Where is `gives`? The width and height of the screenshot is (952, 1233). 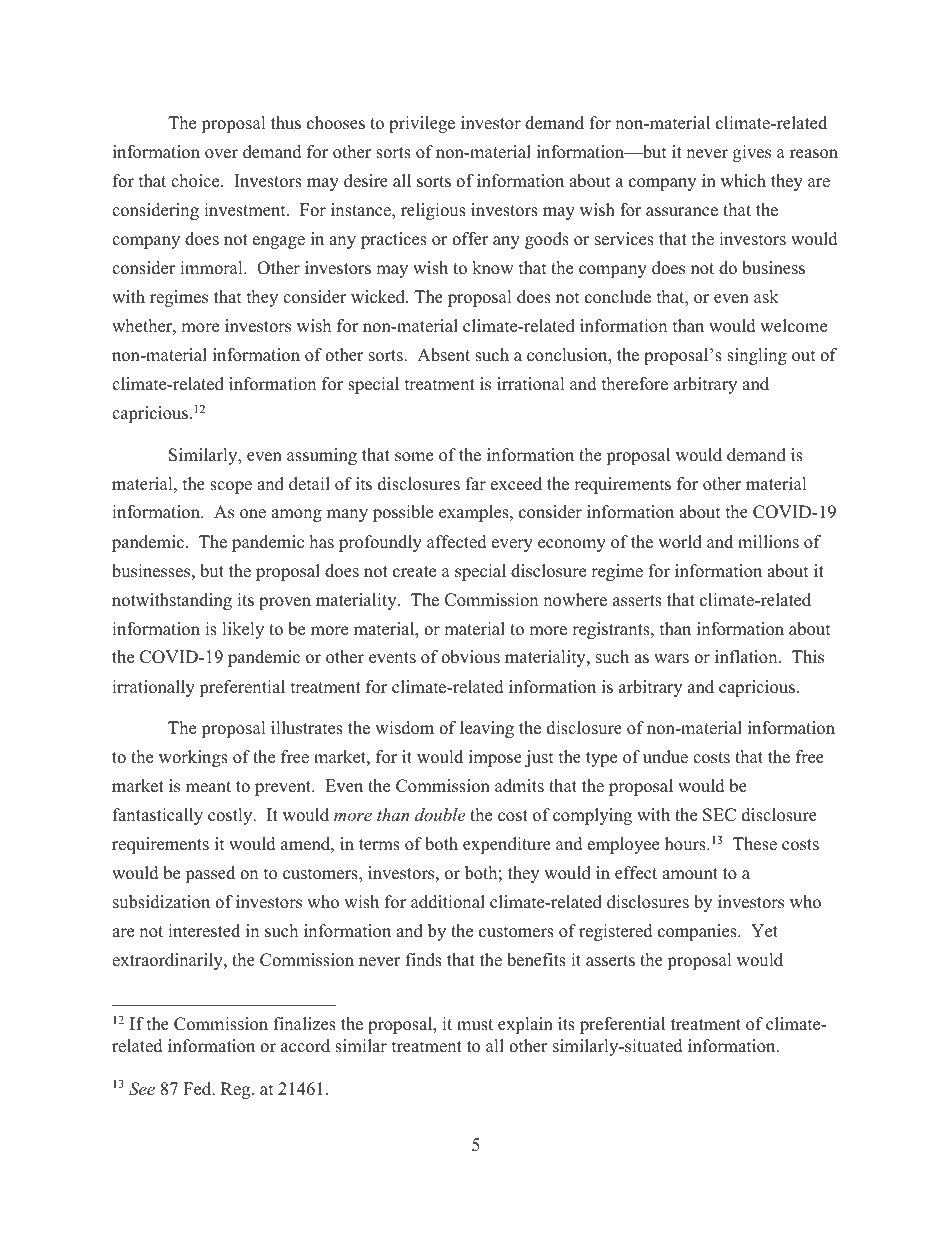
gives is located at coordinates (752, 153).
